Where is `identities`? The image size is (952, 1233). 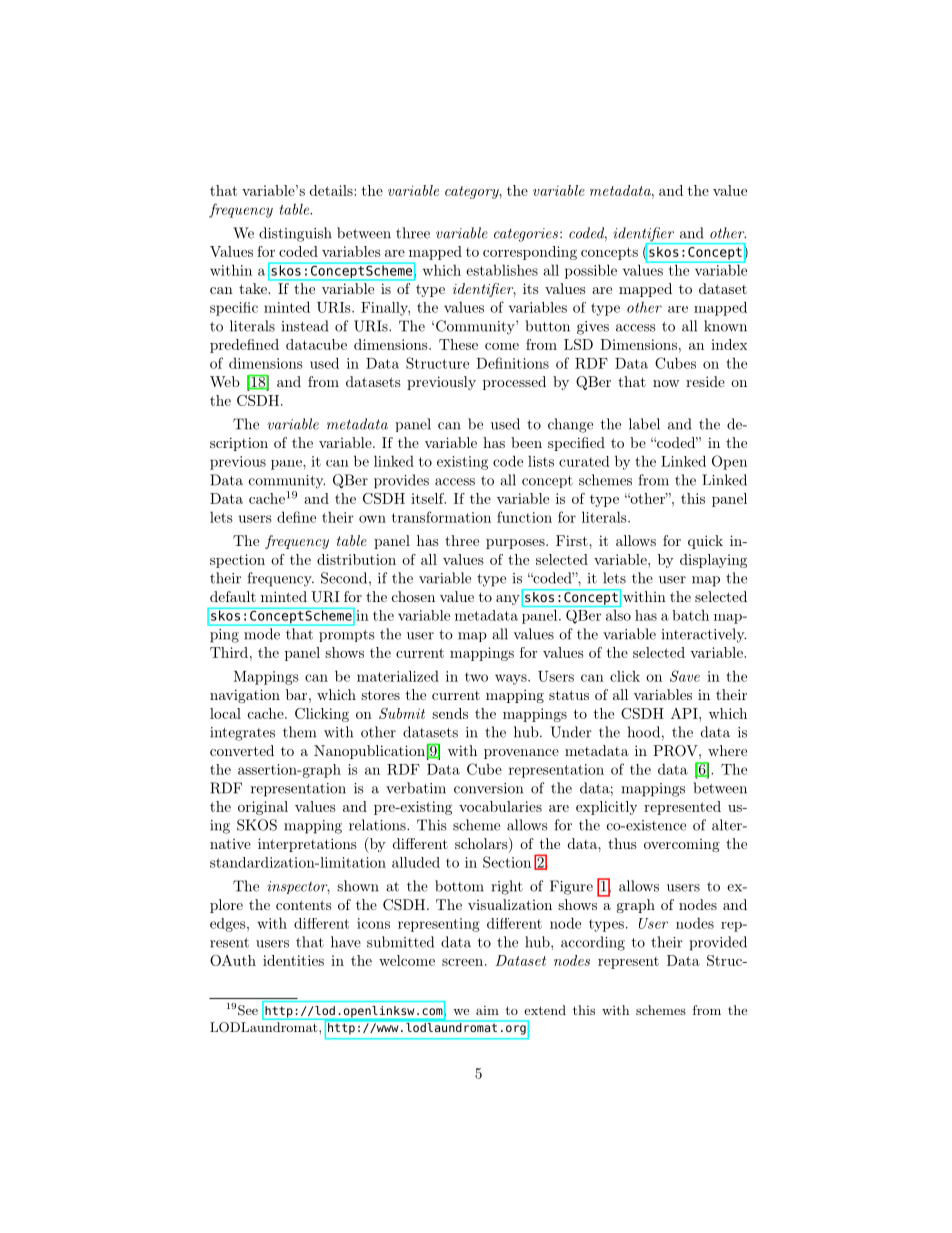
identities is located at coordinates (293, 960).
